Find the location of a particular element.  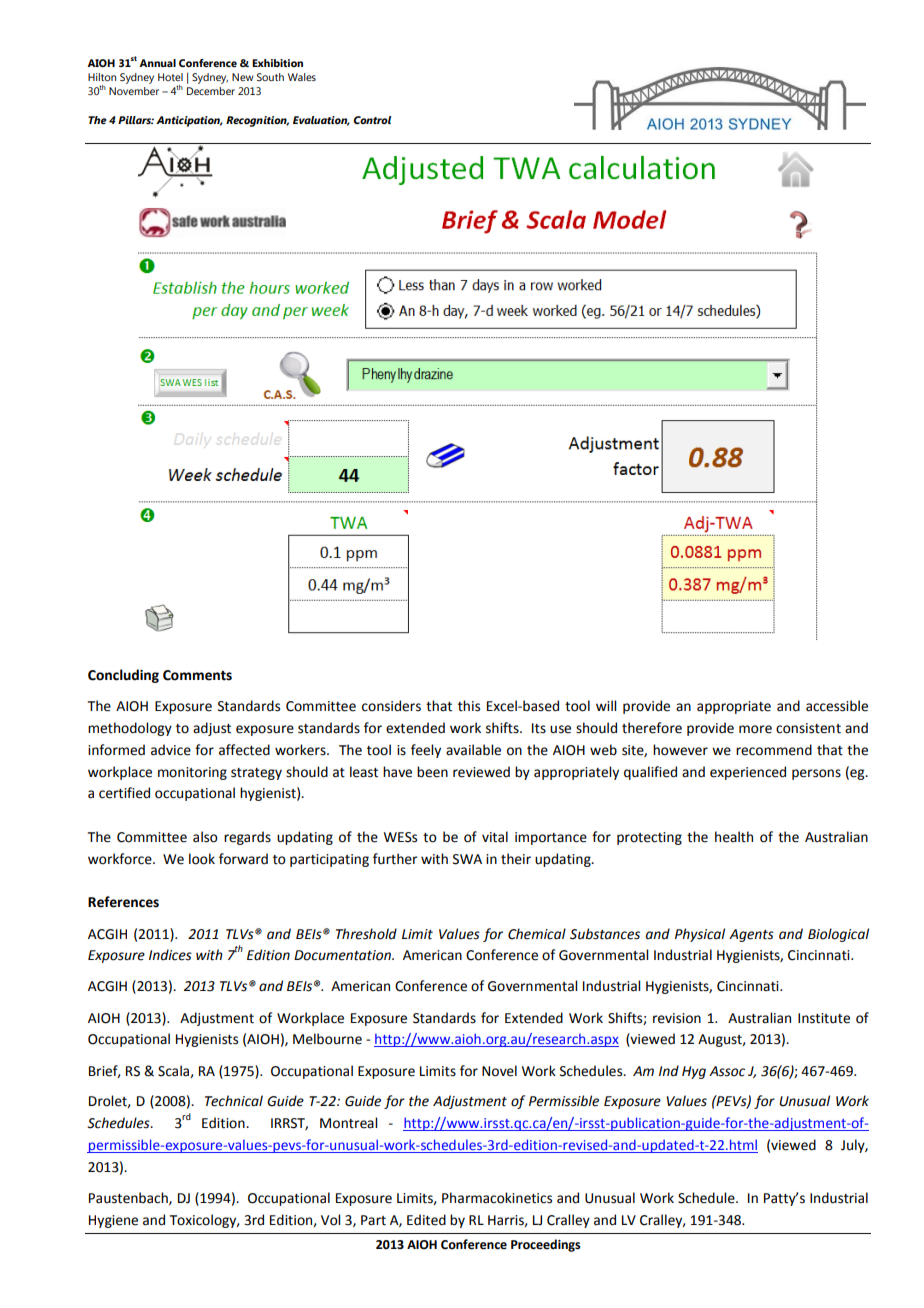

accessible is located at coordinates (837, 706).
